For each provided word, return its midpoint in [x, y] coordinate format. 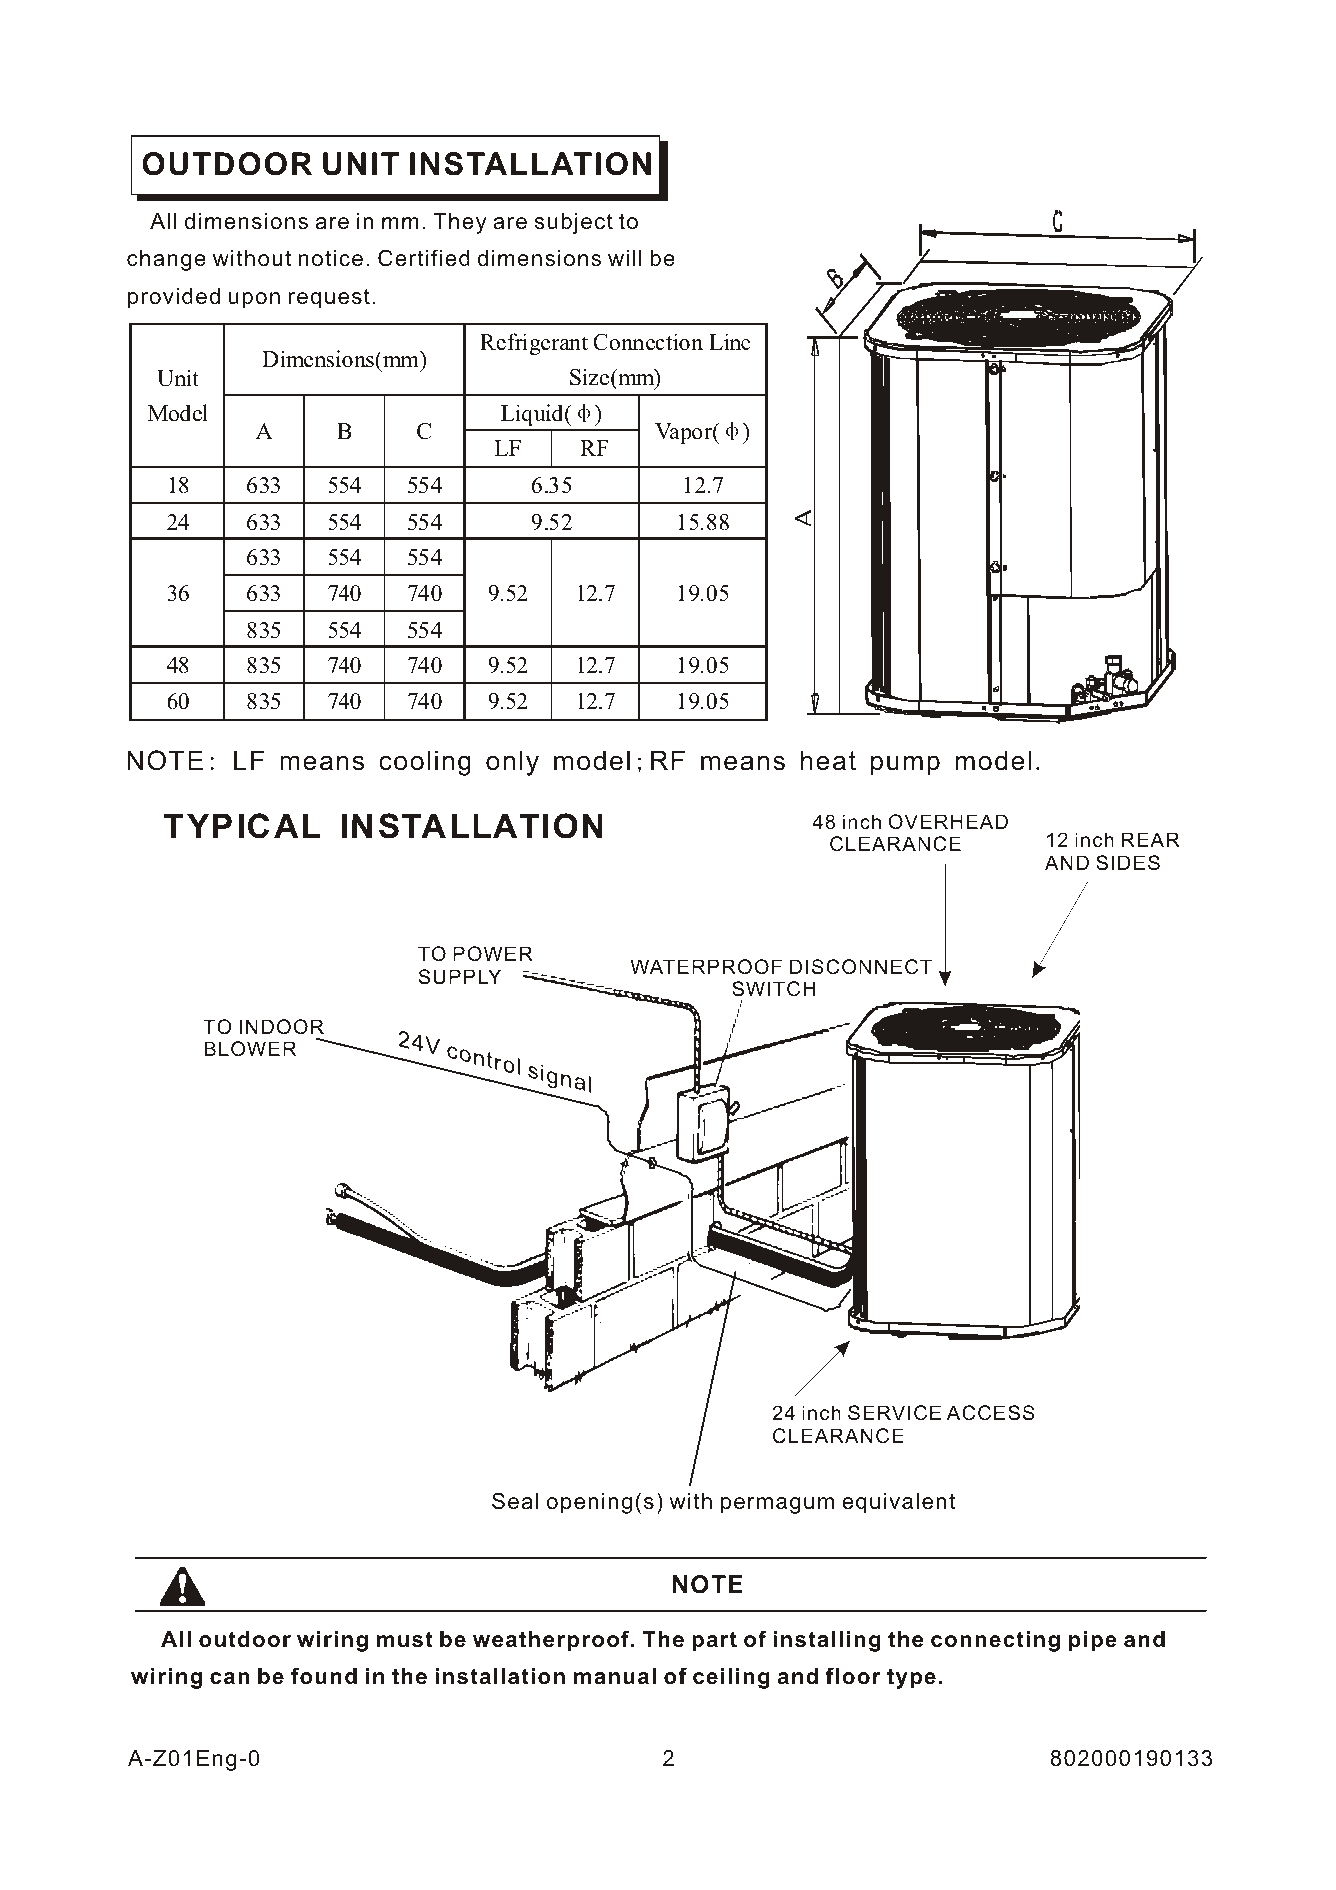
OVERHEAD [948, 821]
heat [828, 760]
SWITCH [773, 989]
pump [905, 765]
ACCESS [991, 1413]
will [625, 258]
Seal [515, 1501]
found [324, 1676]
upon [254, 300]
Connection [648, 342]
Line [730, 342]
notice [331, 258]
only [512, 763]
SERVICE [894, 1413]
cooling [425, 763]
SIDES [1128, 863]
